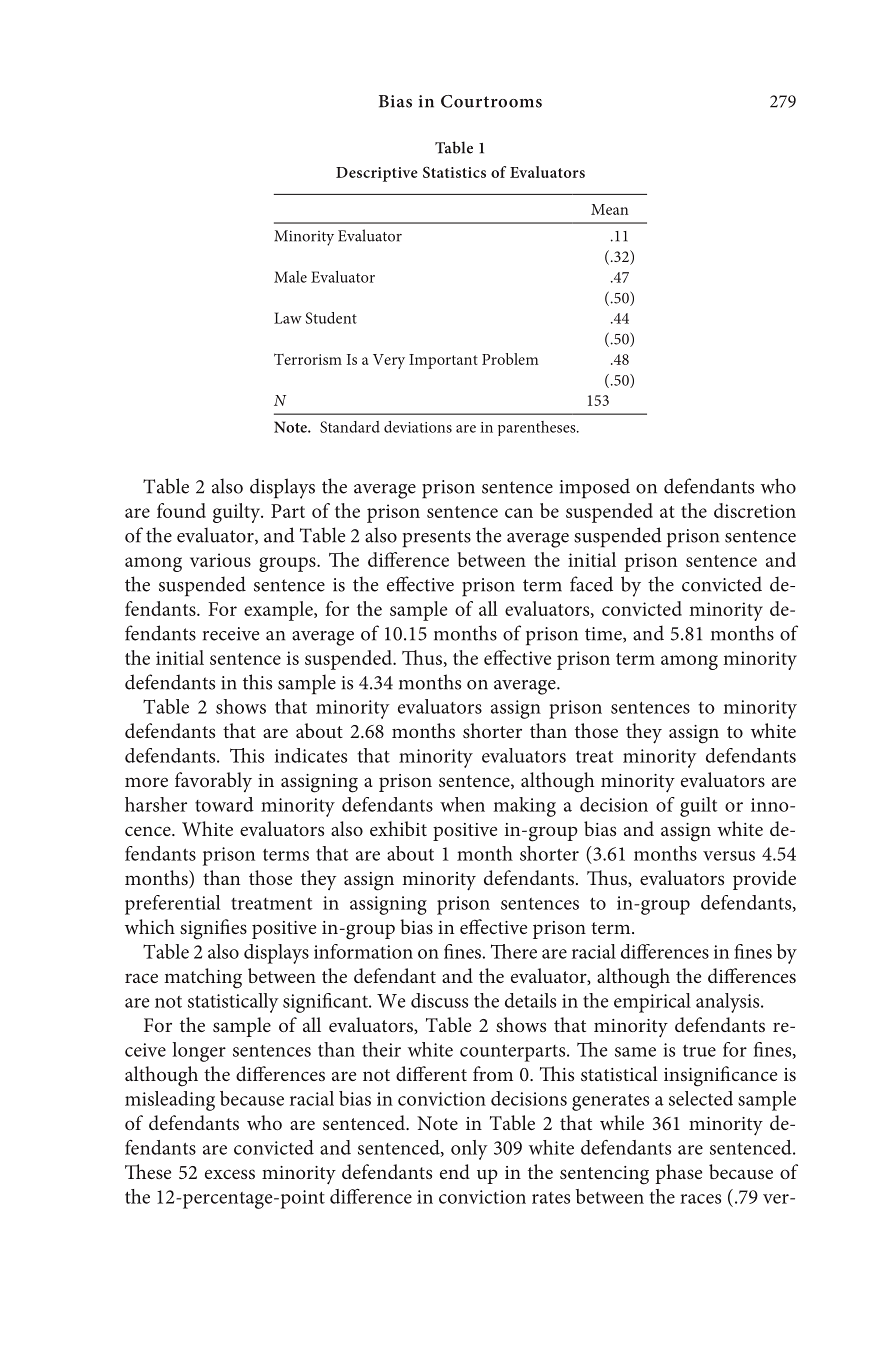 Image resolution: width=896 pixels, height=1345 pixels. What do you see at coordinates (469, 1150) in the screenshot?
I see `only` at bounding box center [469, 1150].
